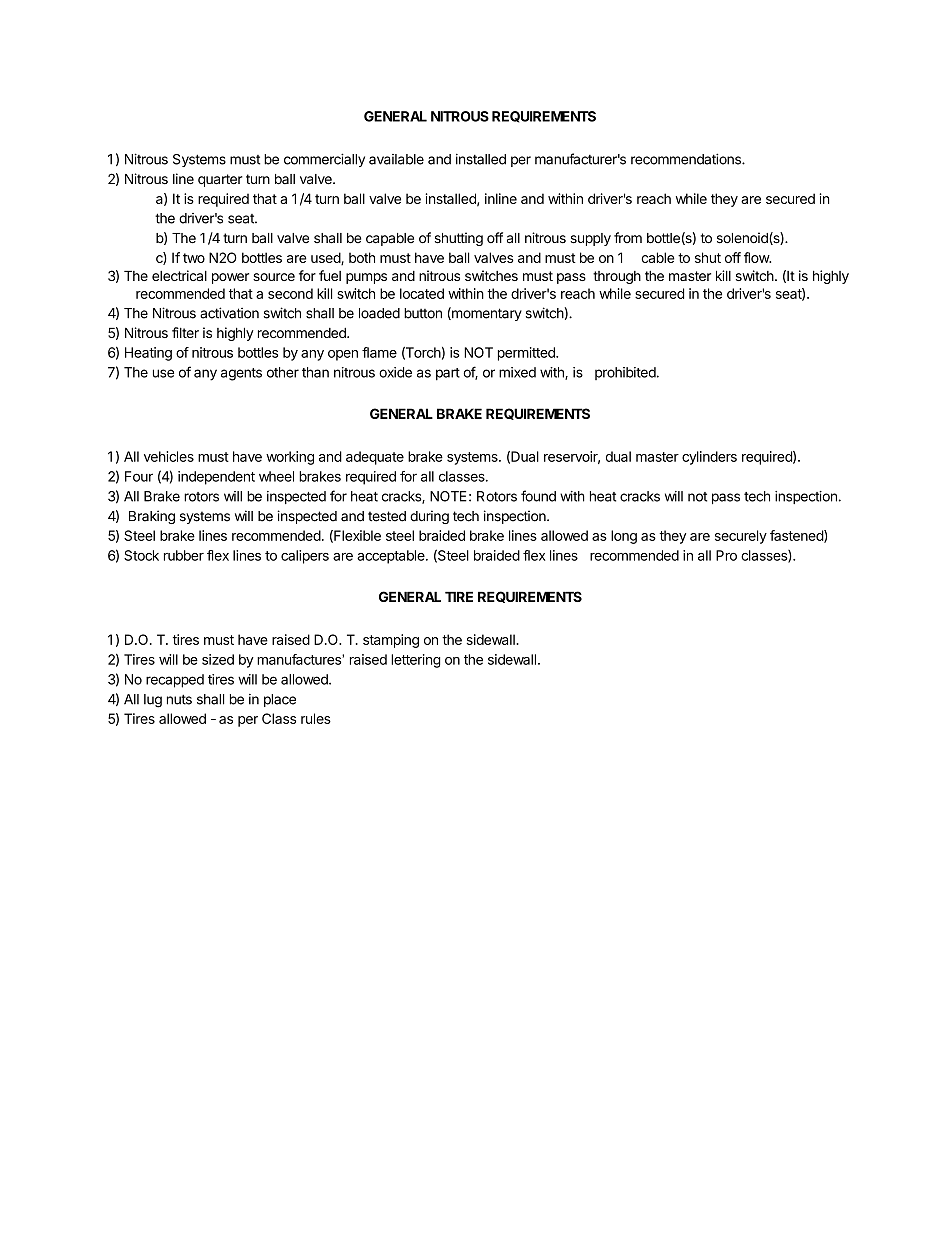 The image size is (952, 1233). I want to click on located, so click(422, 293).
